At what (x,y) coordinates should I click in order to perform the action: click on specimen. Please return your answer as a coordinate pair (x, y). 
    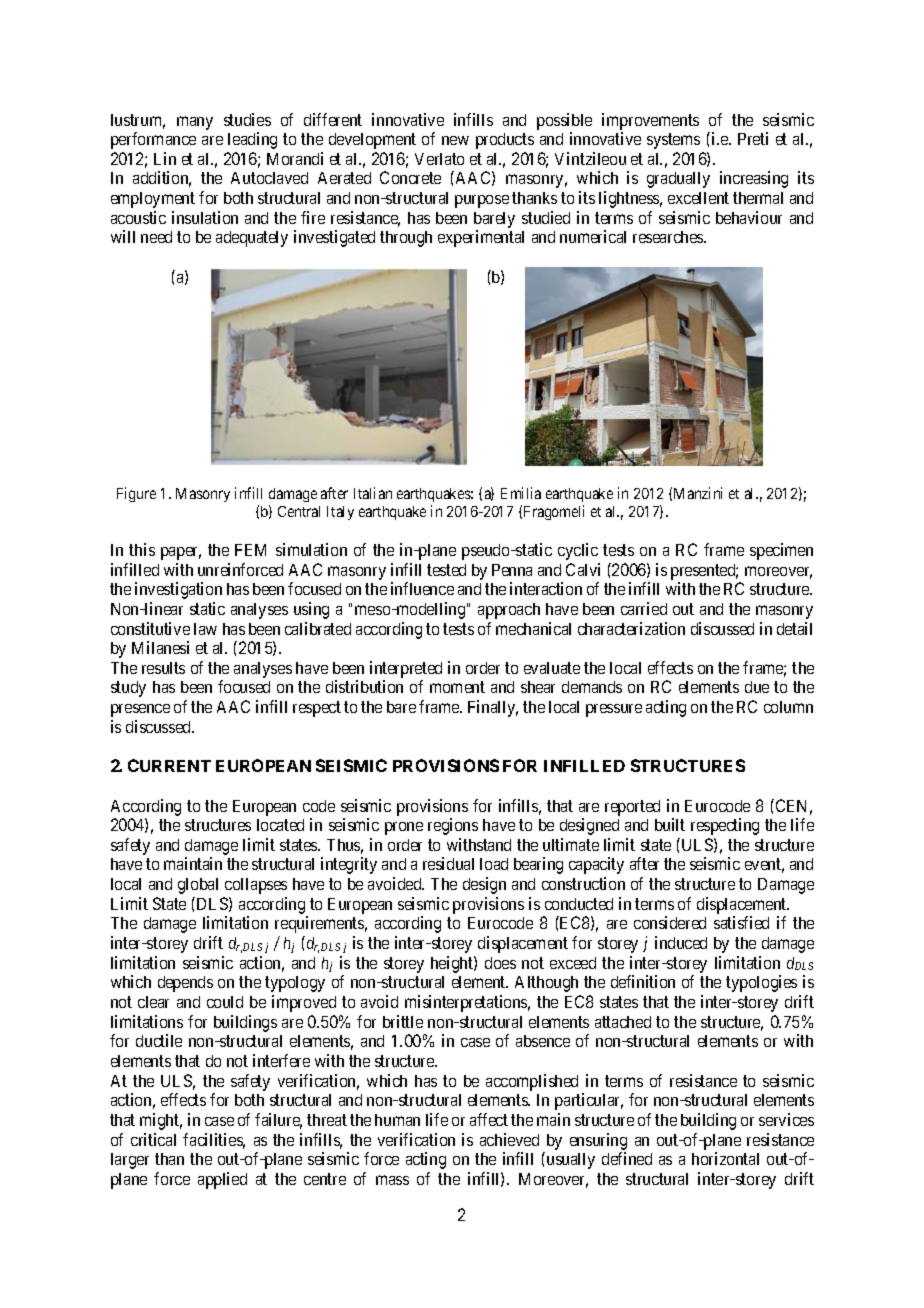
    Looking at the image, I should click on (781, 551).
